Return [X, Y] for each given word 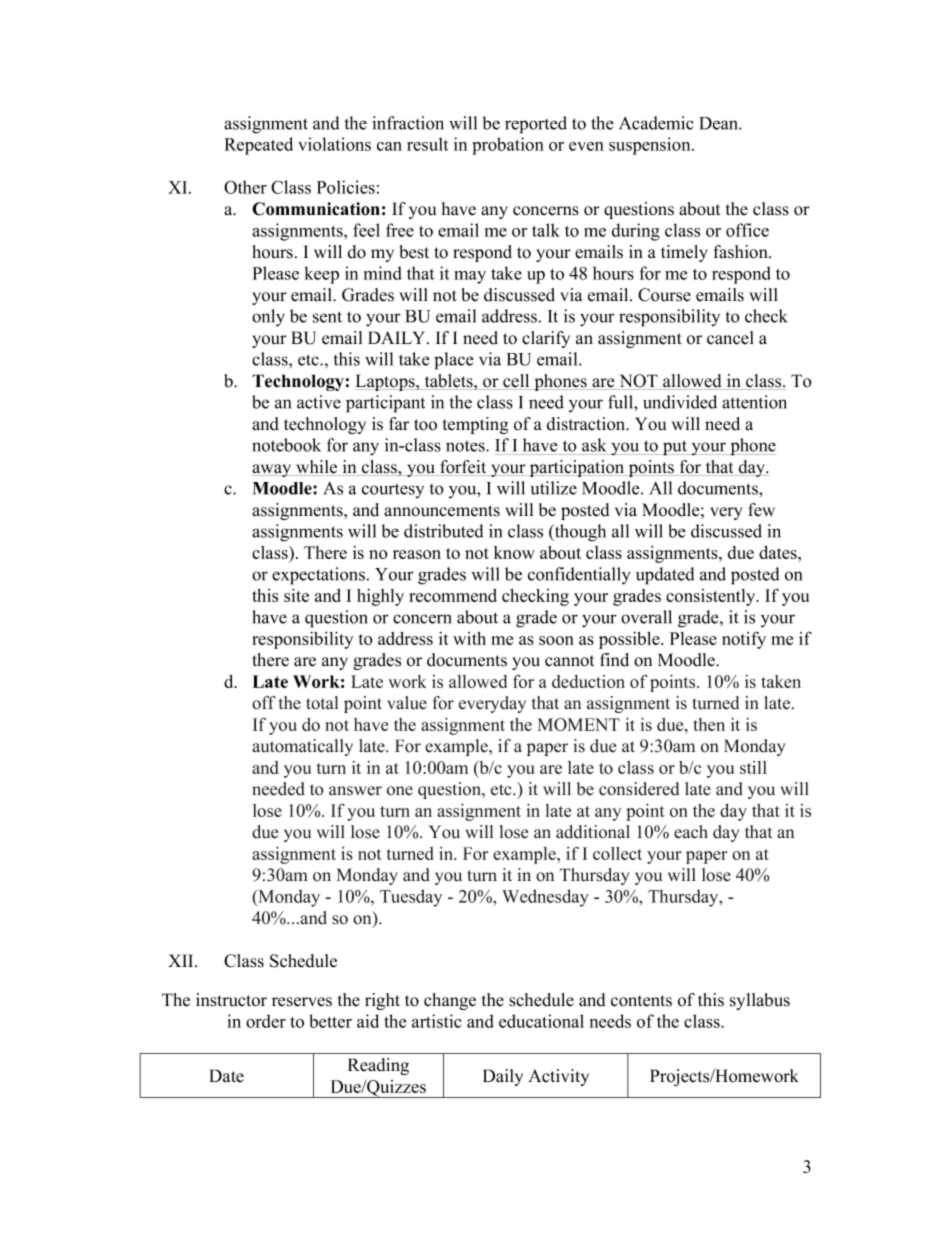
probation [508, 146]
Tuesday [411, 898]
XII [182, 960]
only [268, 318]
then [709, 724]
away [273, 470]
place [454, 361]
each [691, 832]
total [322, 703]
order [266, 1021]
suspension [651, 146]
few [762, 510]
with [469, 638]
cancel [730, 338]
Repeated [259, 146]
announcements [442, 511]
